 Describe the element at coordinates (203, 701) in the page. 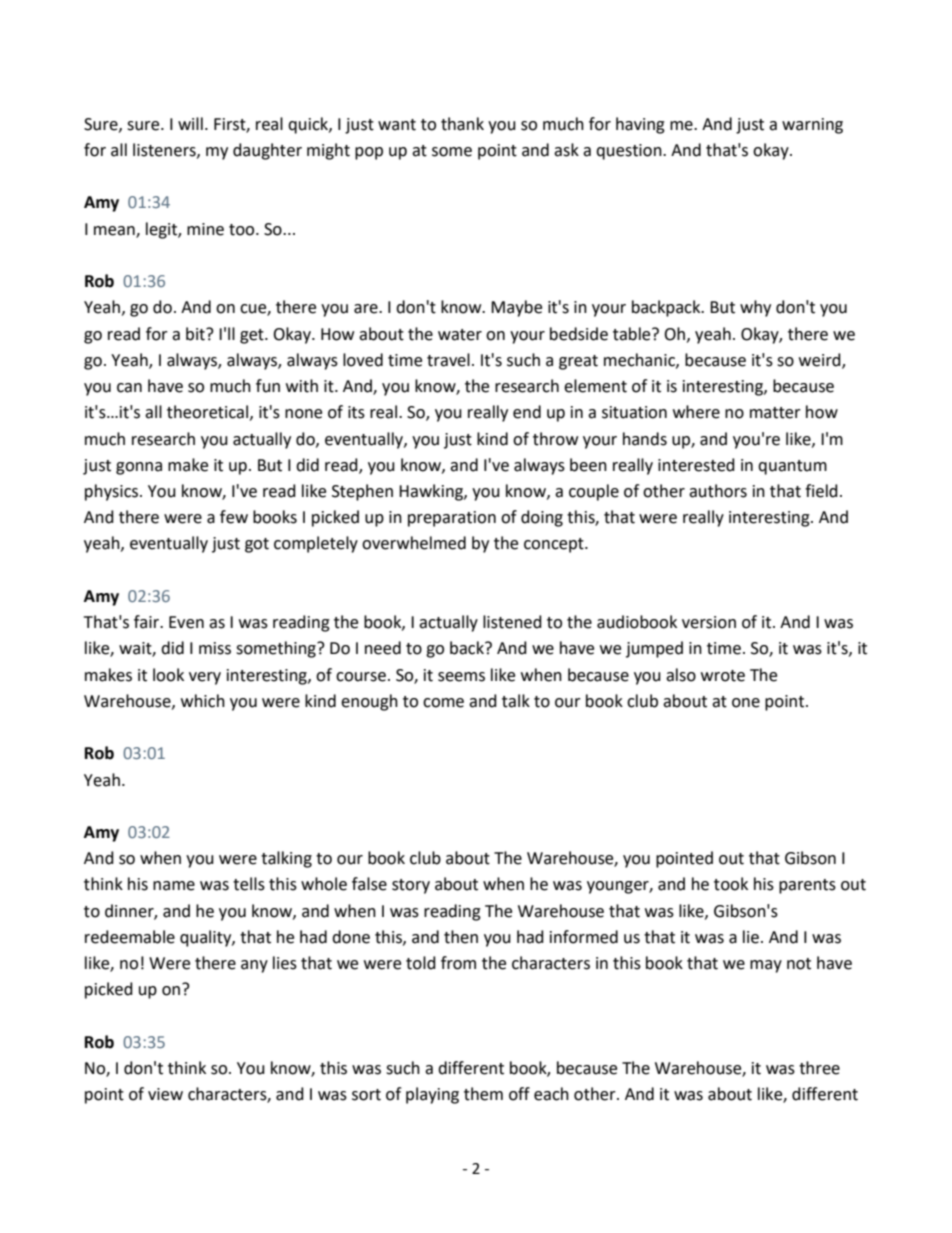

I see `which` at that location.
